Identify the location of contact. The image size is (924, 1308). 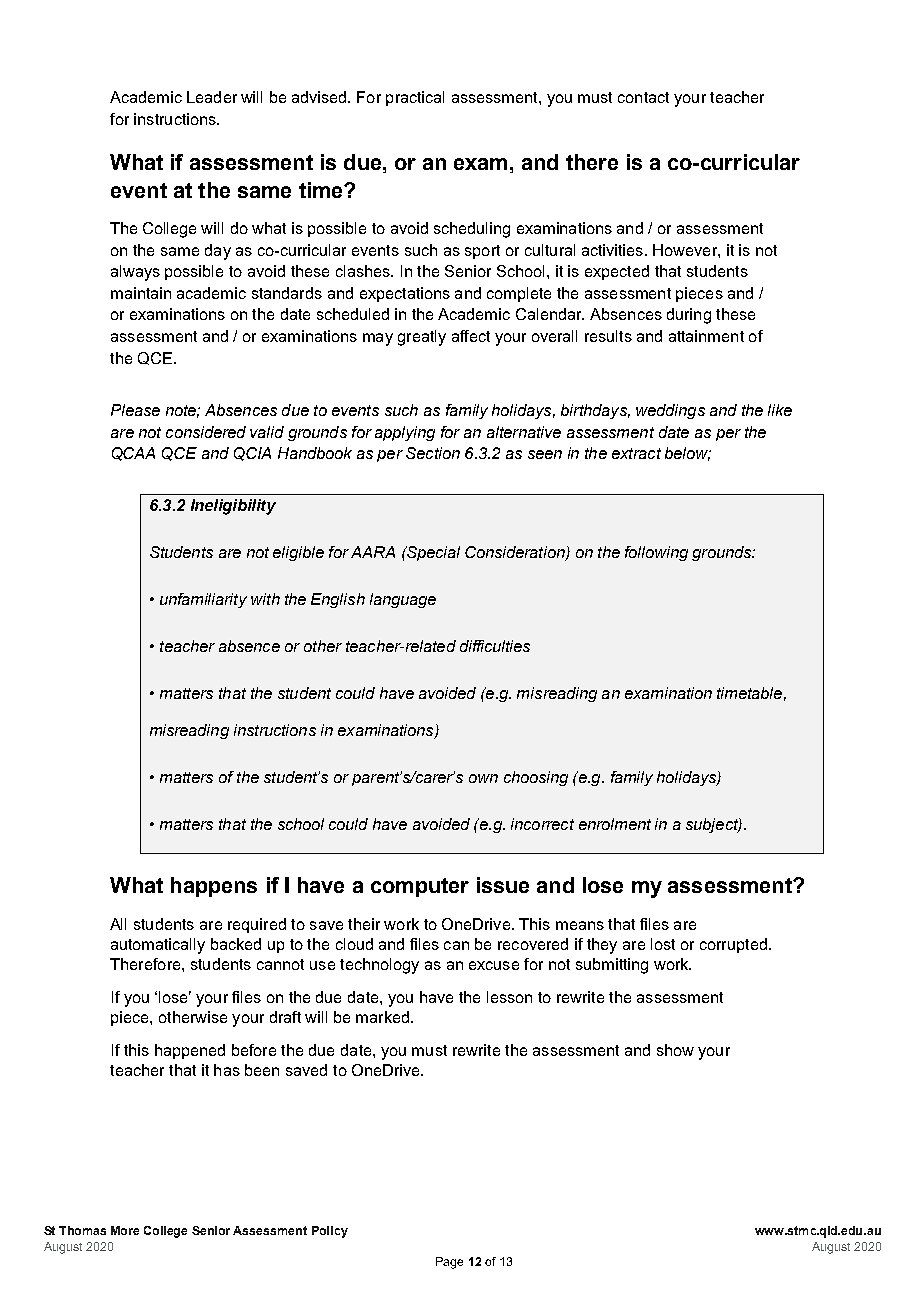
(643, 97).
